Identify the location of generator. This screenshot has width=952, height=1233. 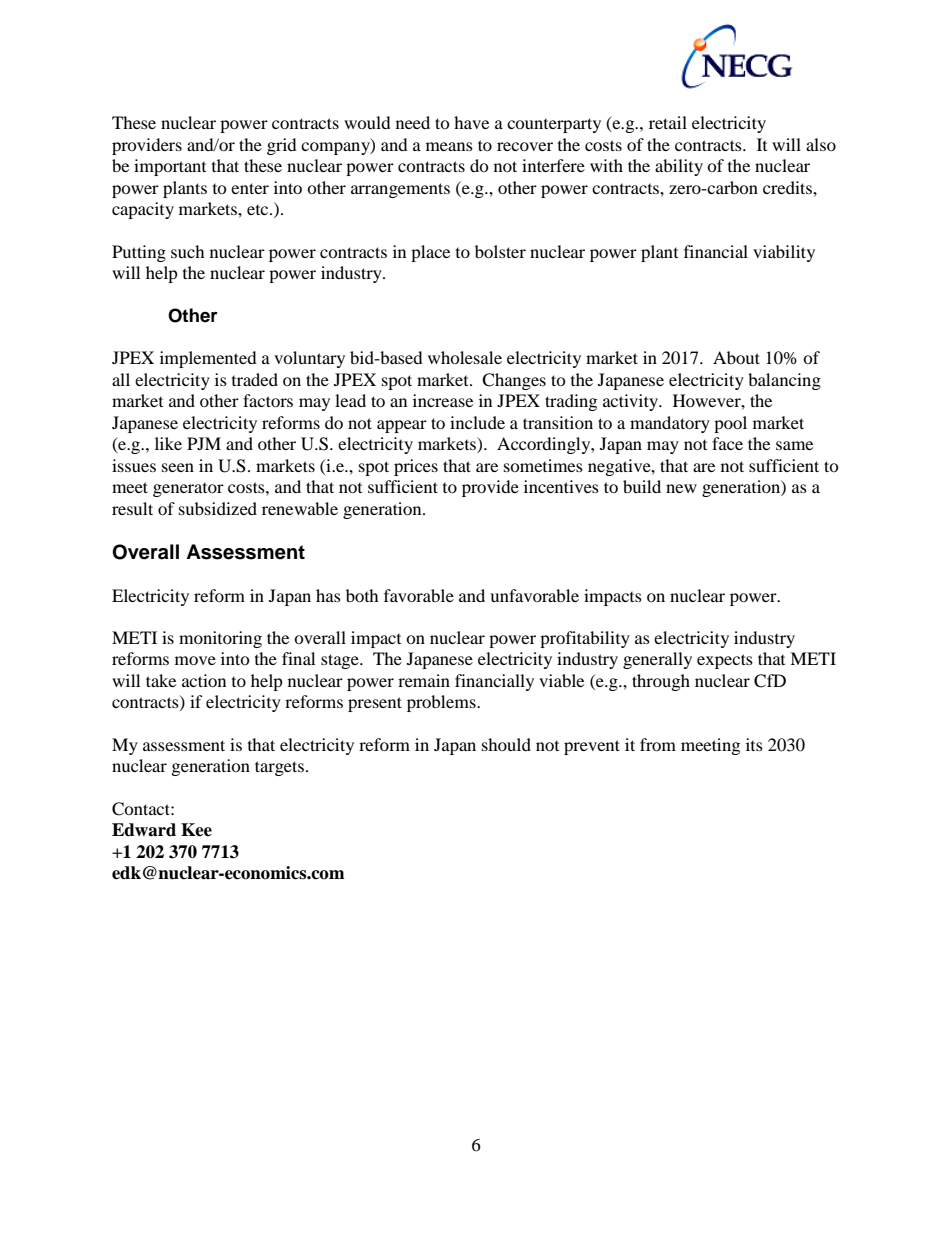
(188, 490).
